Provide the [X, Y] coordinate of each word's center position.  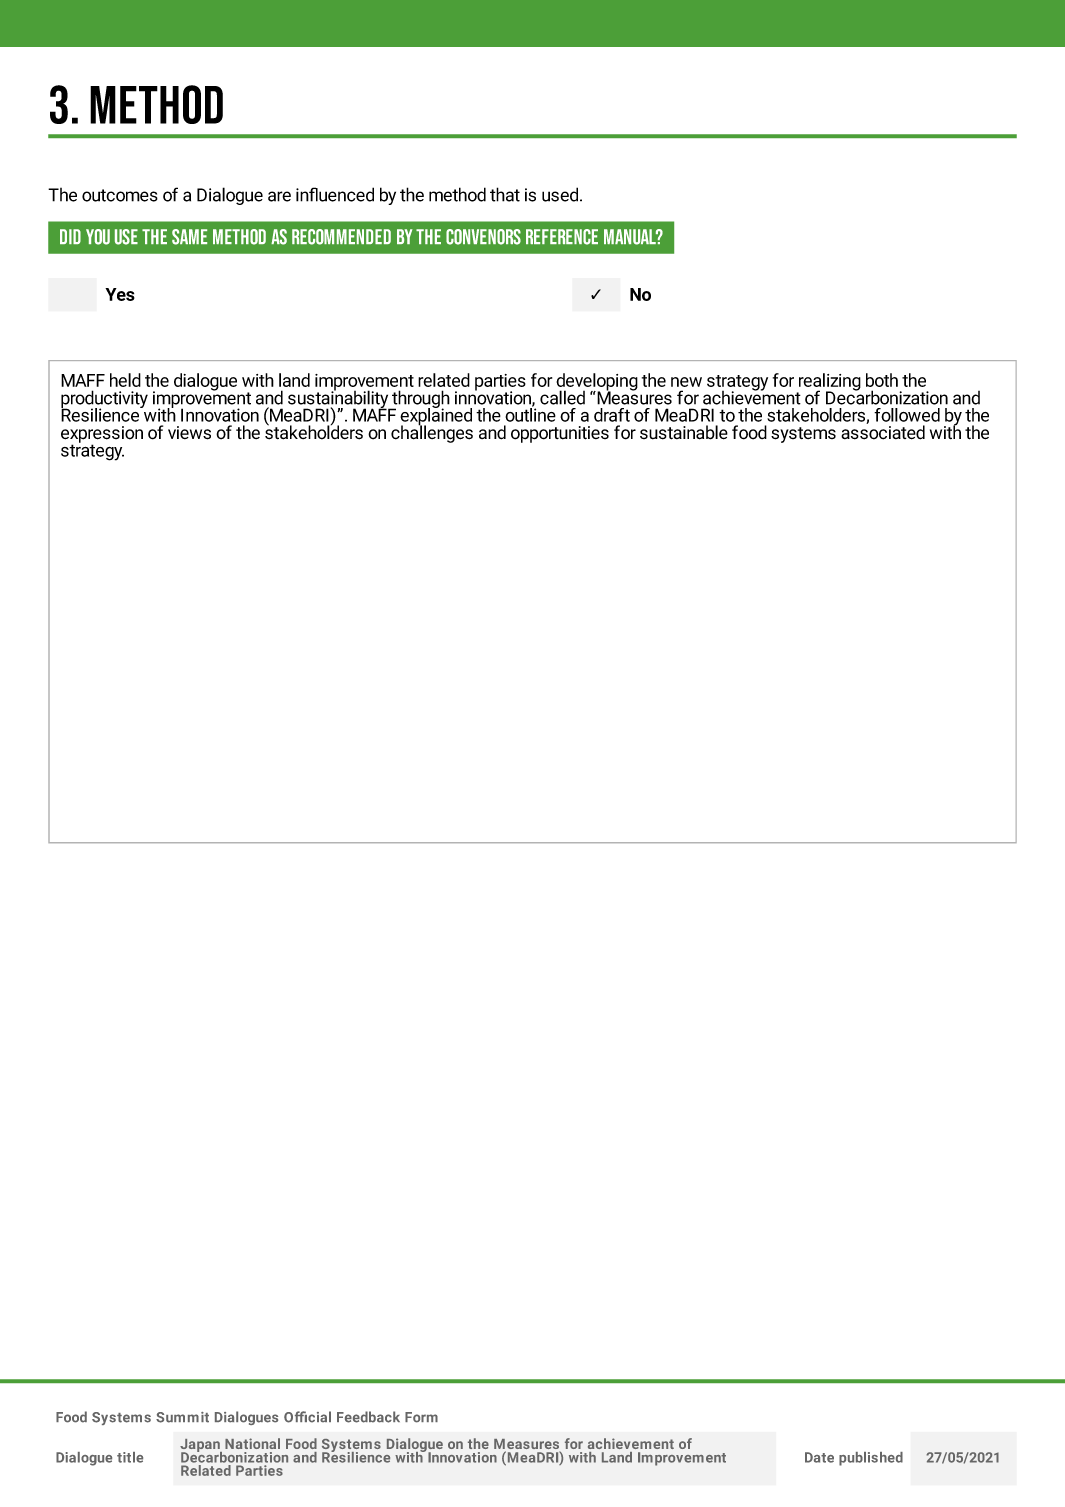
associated [883, 431]
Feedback [368, 1417]
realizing [829, 383]
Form [421, 1417]
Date [819, 1457]
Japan [201, 1446]
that [505, 194]
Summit [182, 1417]
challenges [432, 433]
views [189, 433]
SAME [189, 237]
